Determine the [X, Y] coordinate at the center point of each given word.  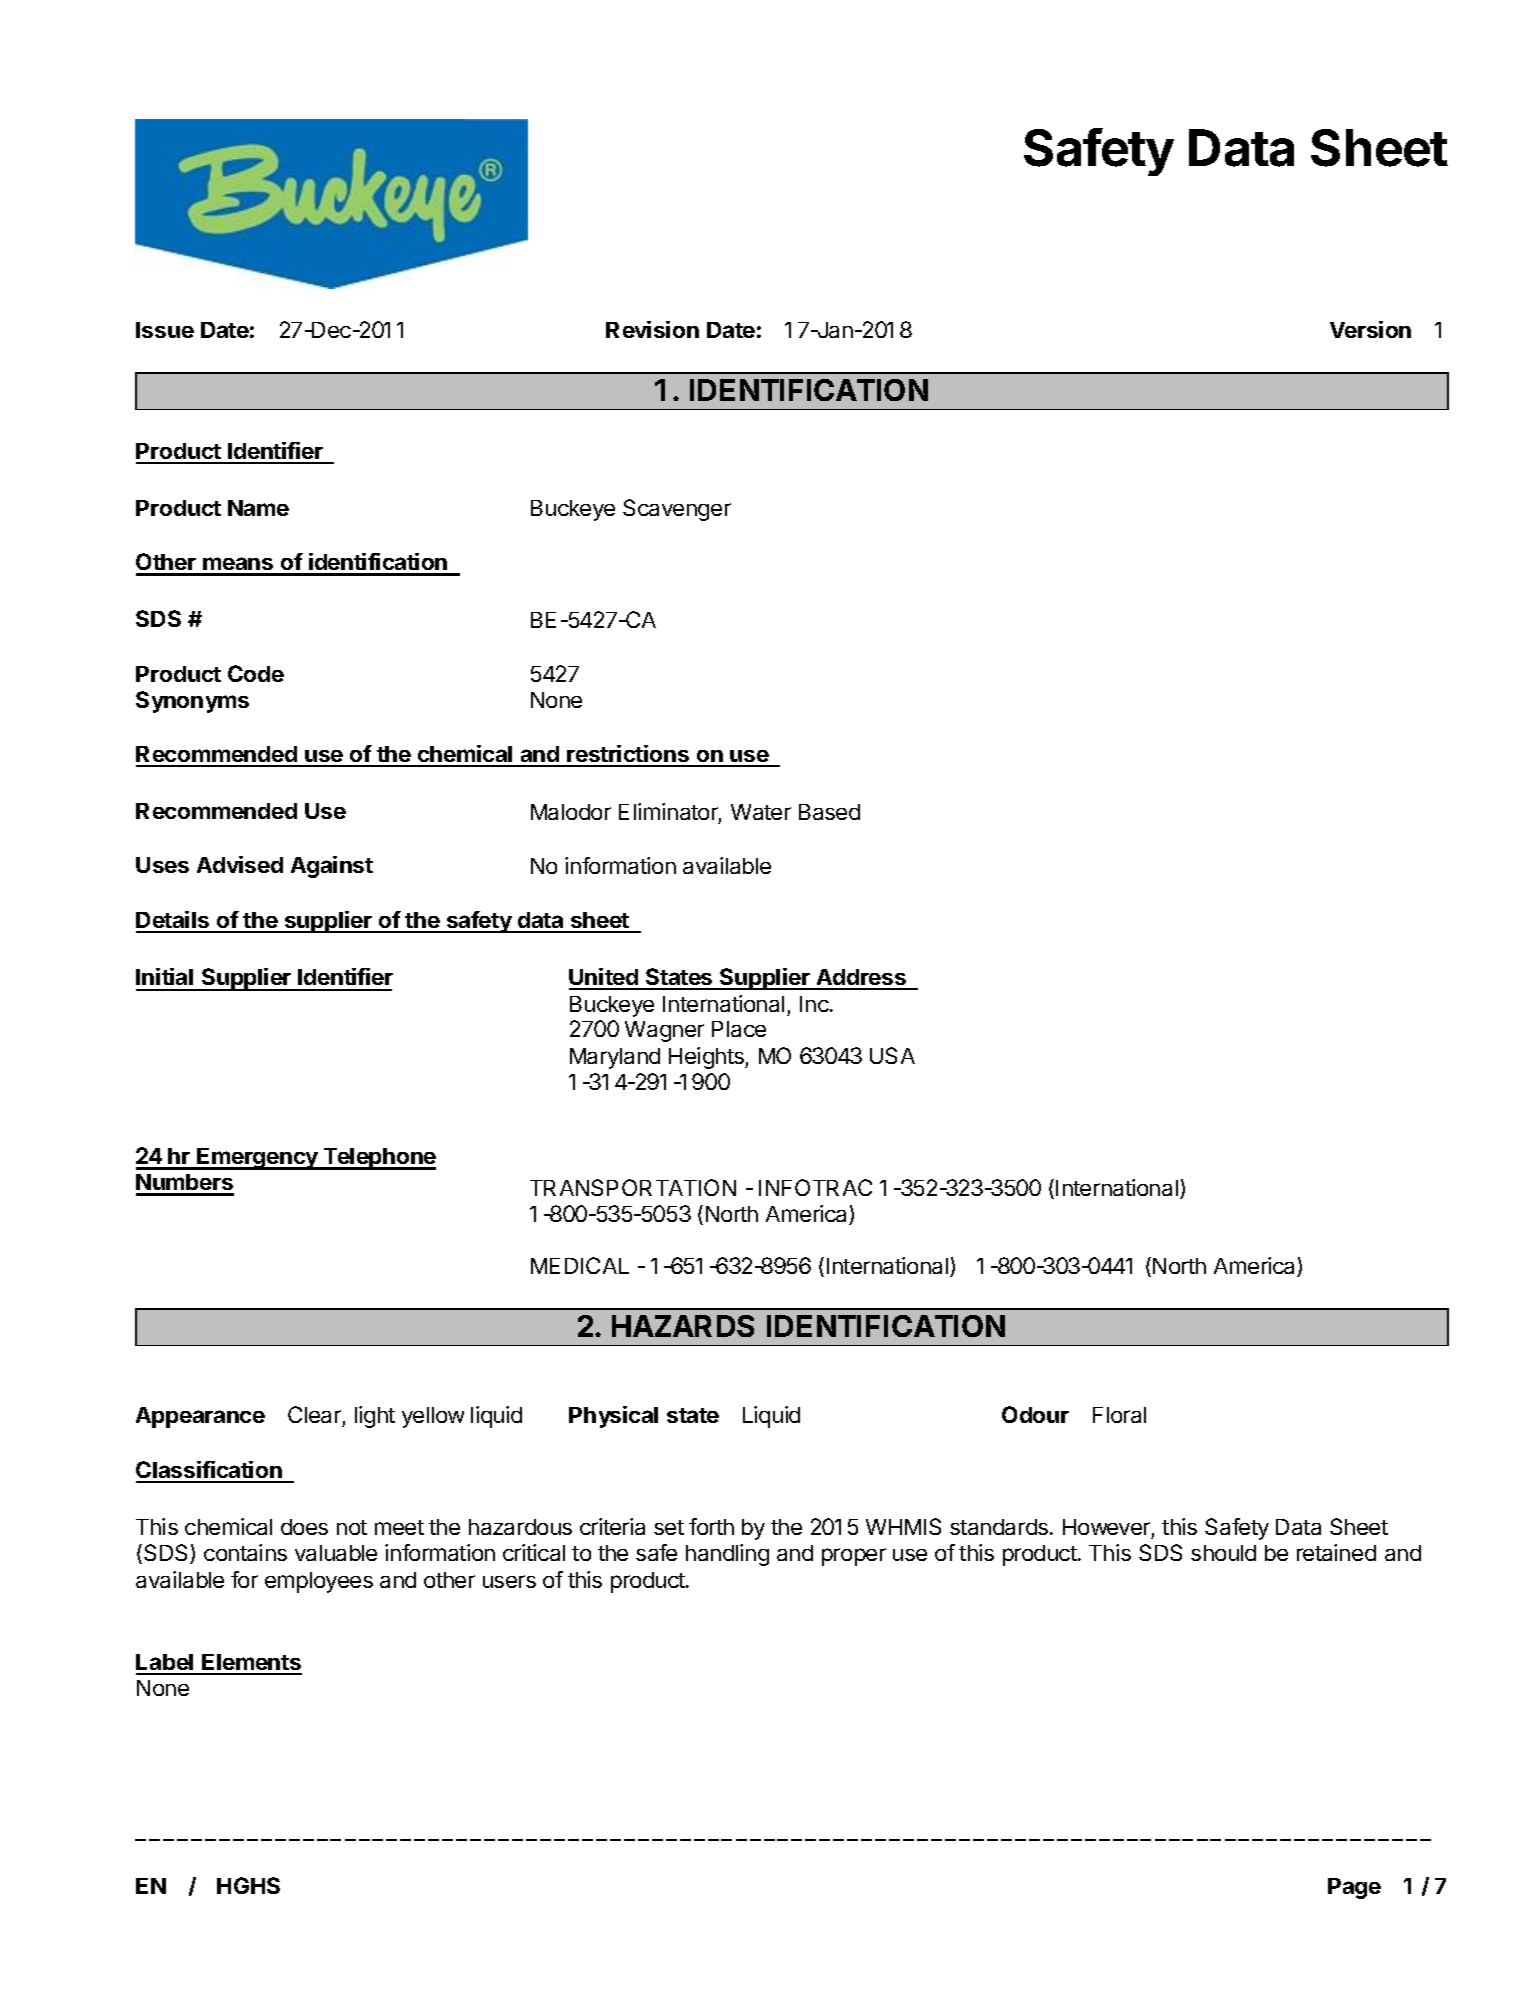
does [304, 1527]
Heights [707, 1058]
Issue [165, 330]
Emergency [257, 1159]
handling [727, 1555]
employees [319, 1582]
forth [711, 1526]
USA [892, 1055]
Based [829, 812]
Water [761, 812]
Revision [652, 329]
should [1223, 1553]
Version [1370, 329]
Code [256, 673]
